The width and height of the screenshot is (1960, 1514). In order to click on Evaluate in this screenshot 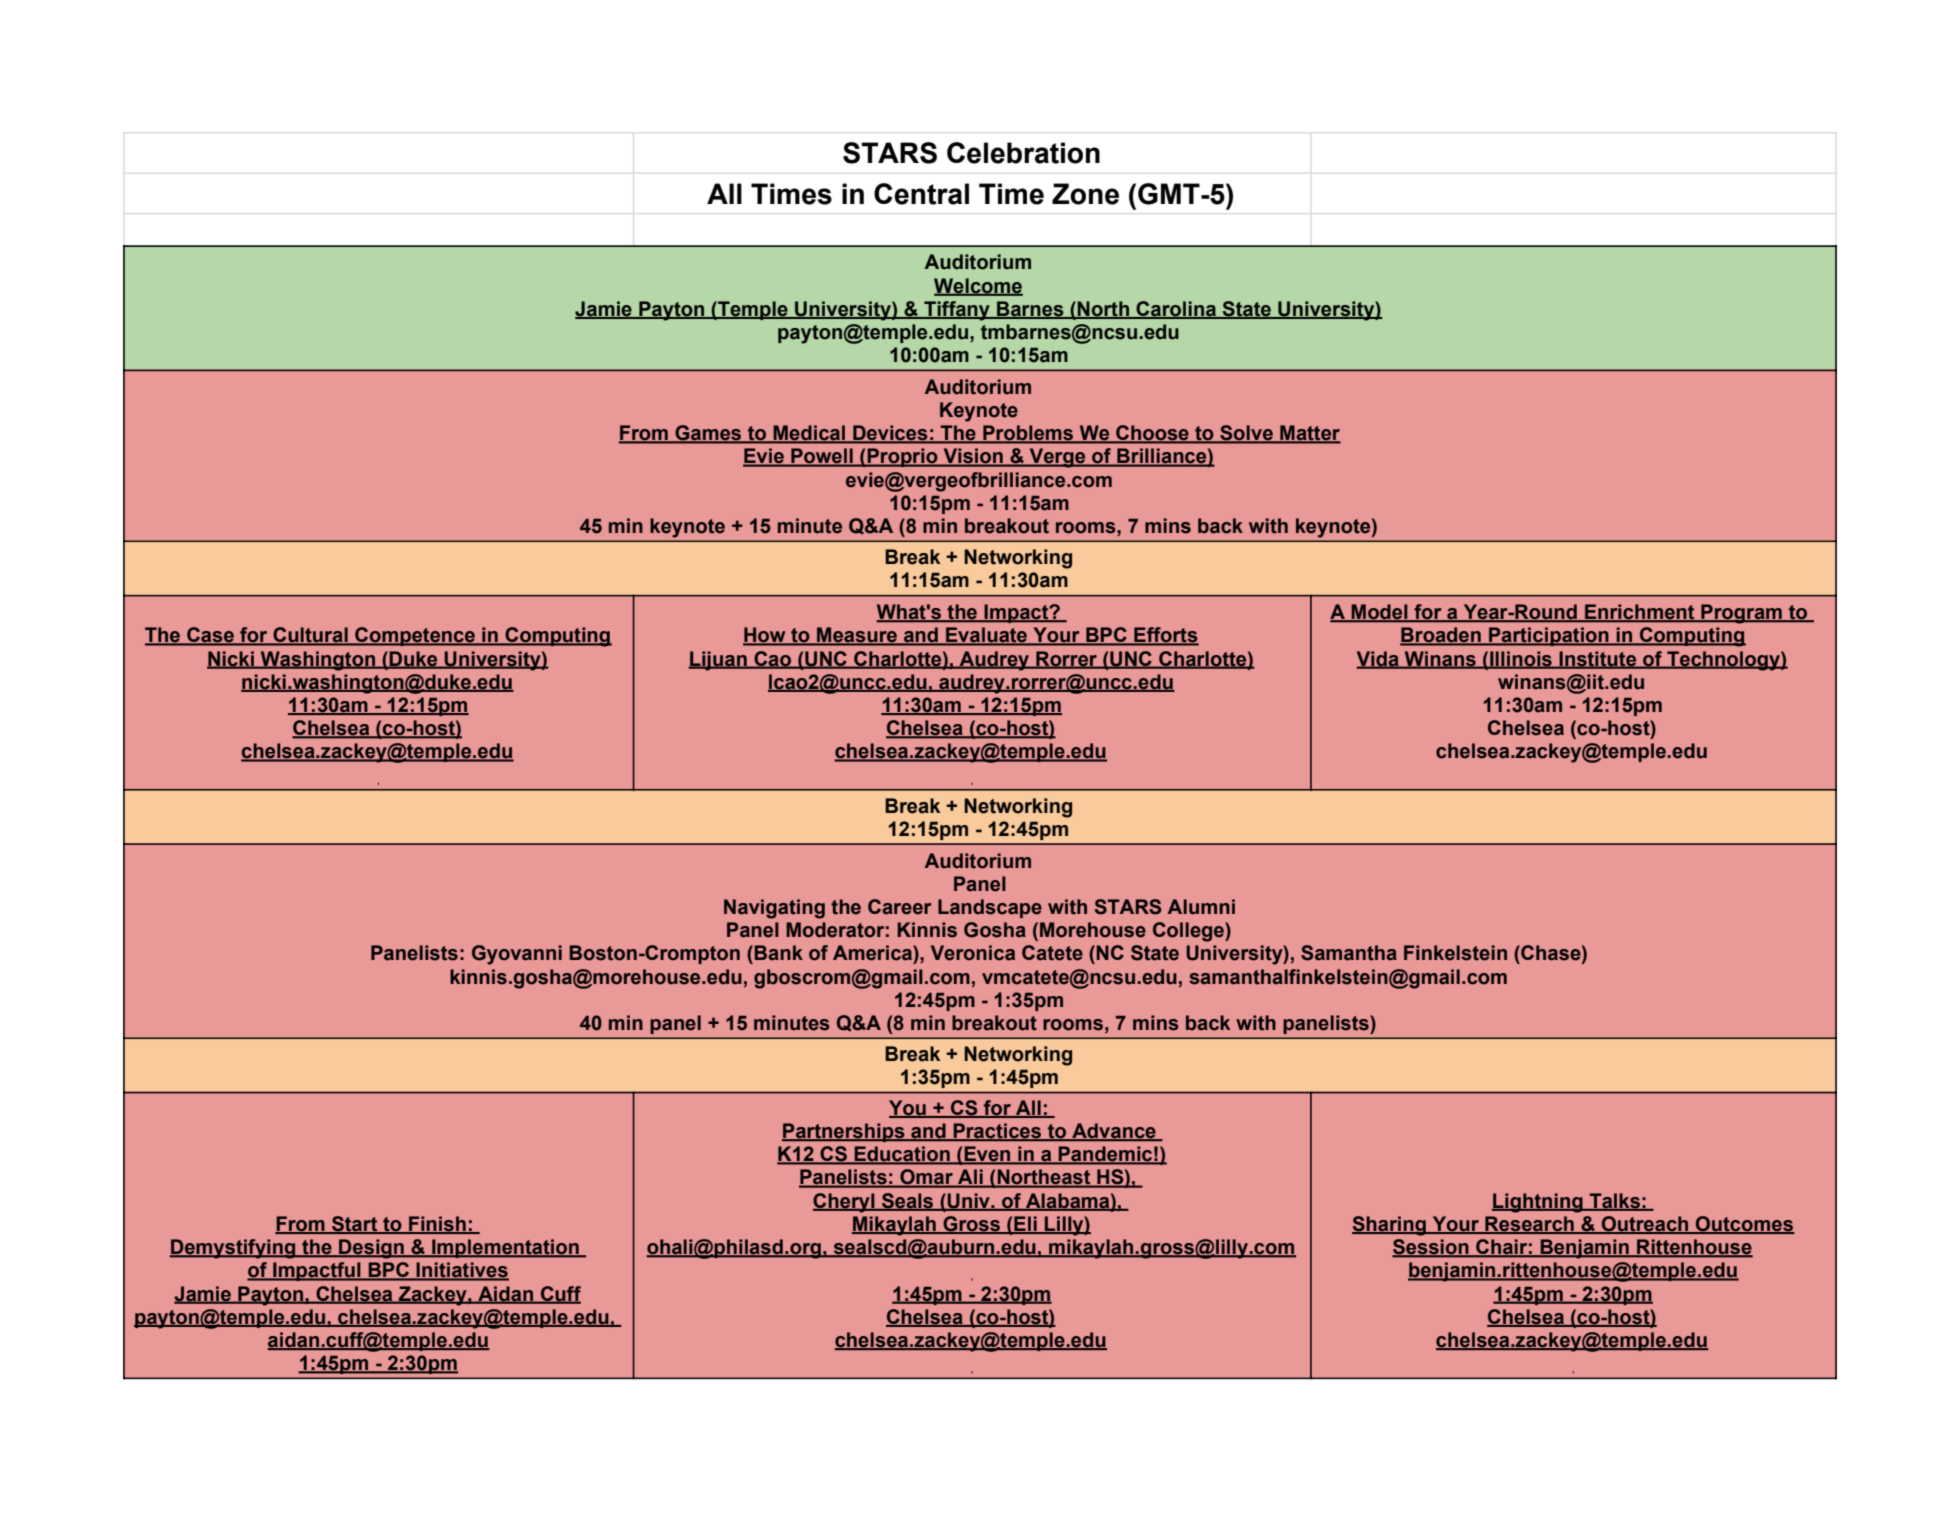, I will do `click(987, 636)`.
